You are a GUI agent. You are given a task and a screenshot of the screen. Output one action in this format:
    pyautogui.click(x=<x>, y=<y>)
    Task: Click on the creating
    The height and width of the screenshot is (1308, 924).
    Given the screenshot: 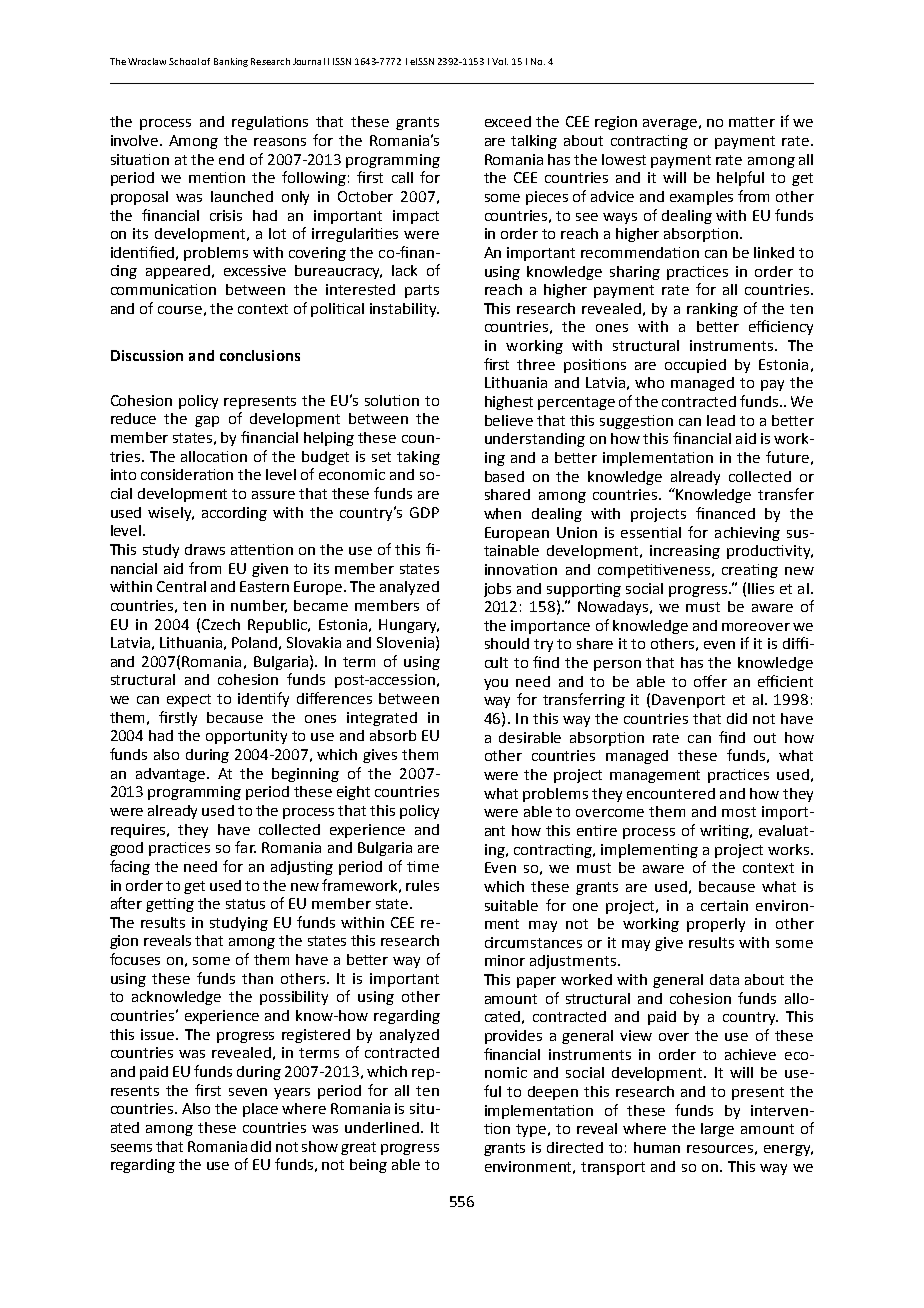 What is the action you would take?
    pyautogui.click(x=750, y=571)
